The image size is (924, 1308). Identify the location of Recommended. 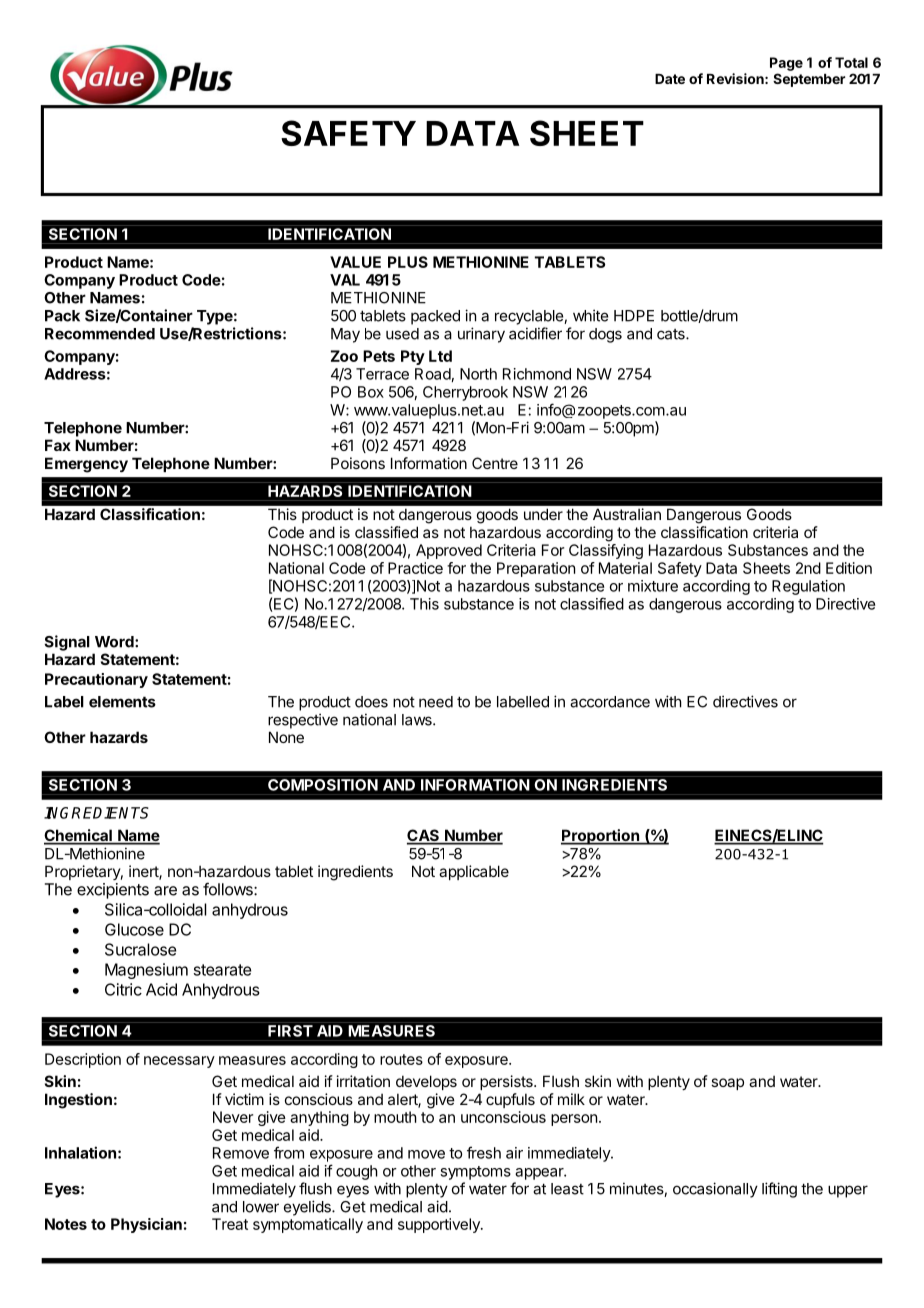
(100, 334).
